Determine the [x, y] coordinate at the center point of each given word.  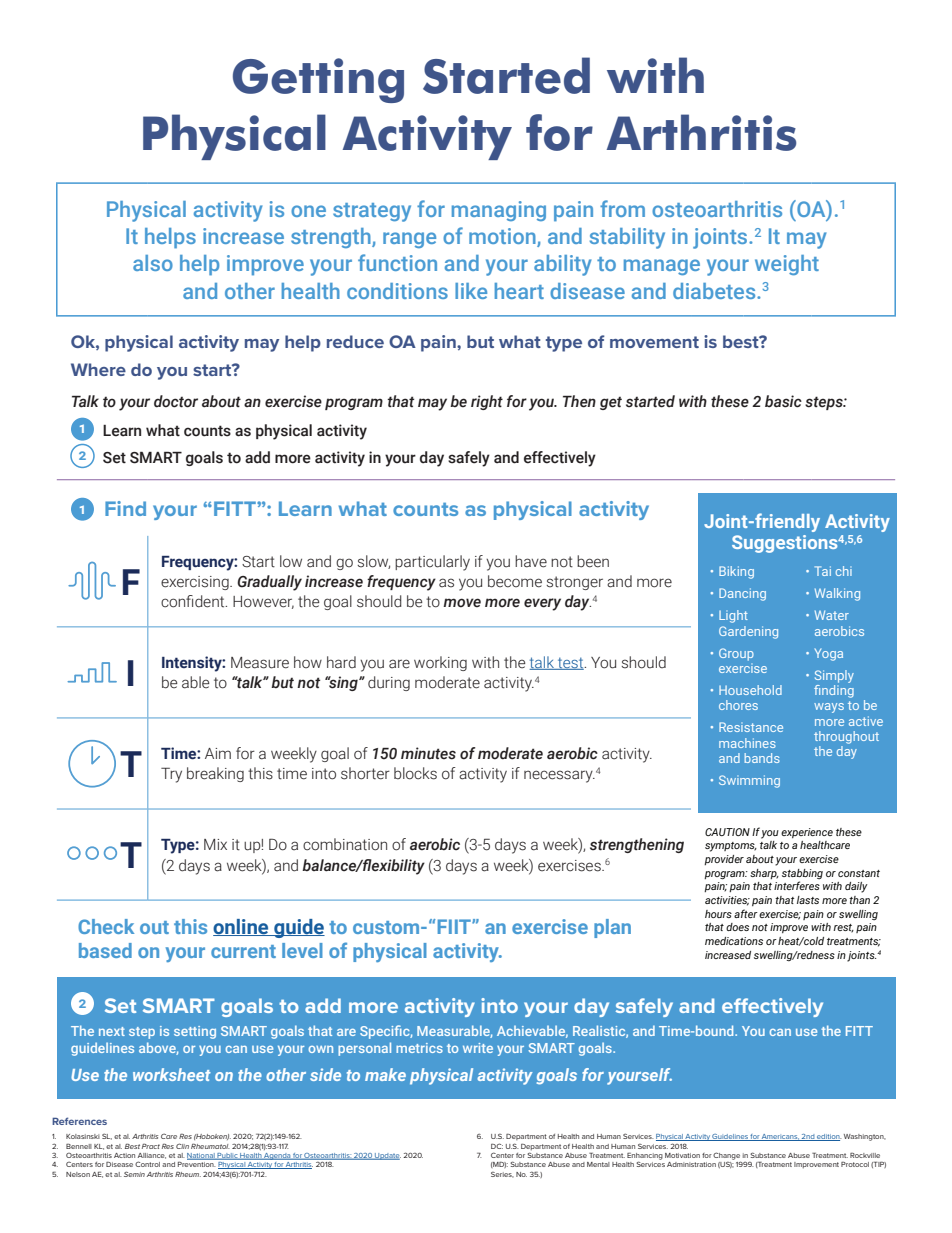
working [440, 663]
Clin [182, 1146]
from [622, 208]
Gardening [748, 632]
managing [499, 211]
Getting [318, 80]
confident [194, 601]
